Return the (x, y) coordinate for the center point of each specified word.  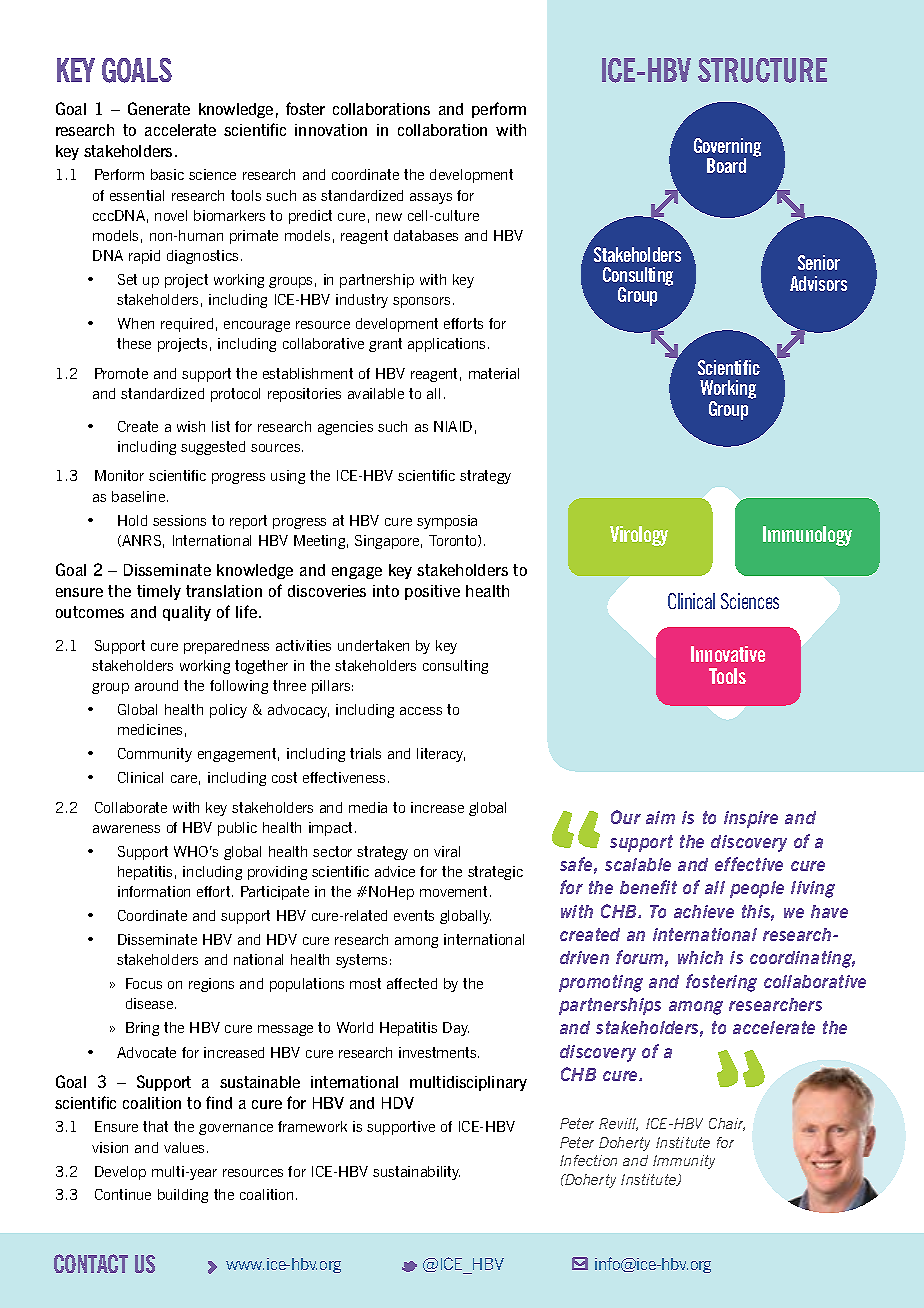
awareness (126, 829)
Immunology (807, 536)
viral (447, 851)
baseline (140, 496)
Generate (159, 108)
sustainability (416, 1173)
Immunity (684, 1162)
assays (431, 198)
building (183, 1196)
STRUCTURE (762, 70)
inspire (751, 819)
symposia (447, 522)
